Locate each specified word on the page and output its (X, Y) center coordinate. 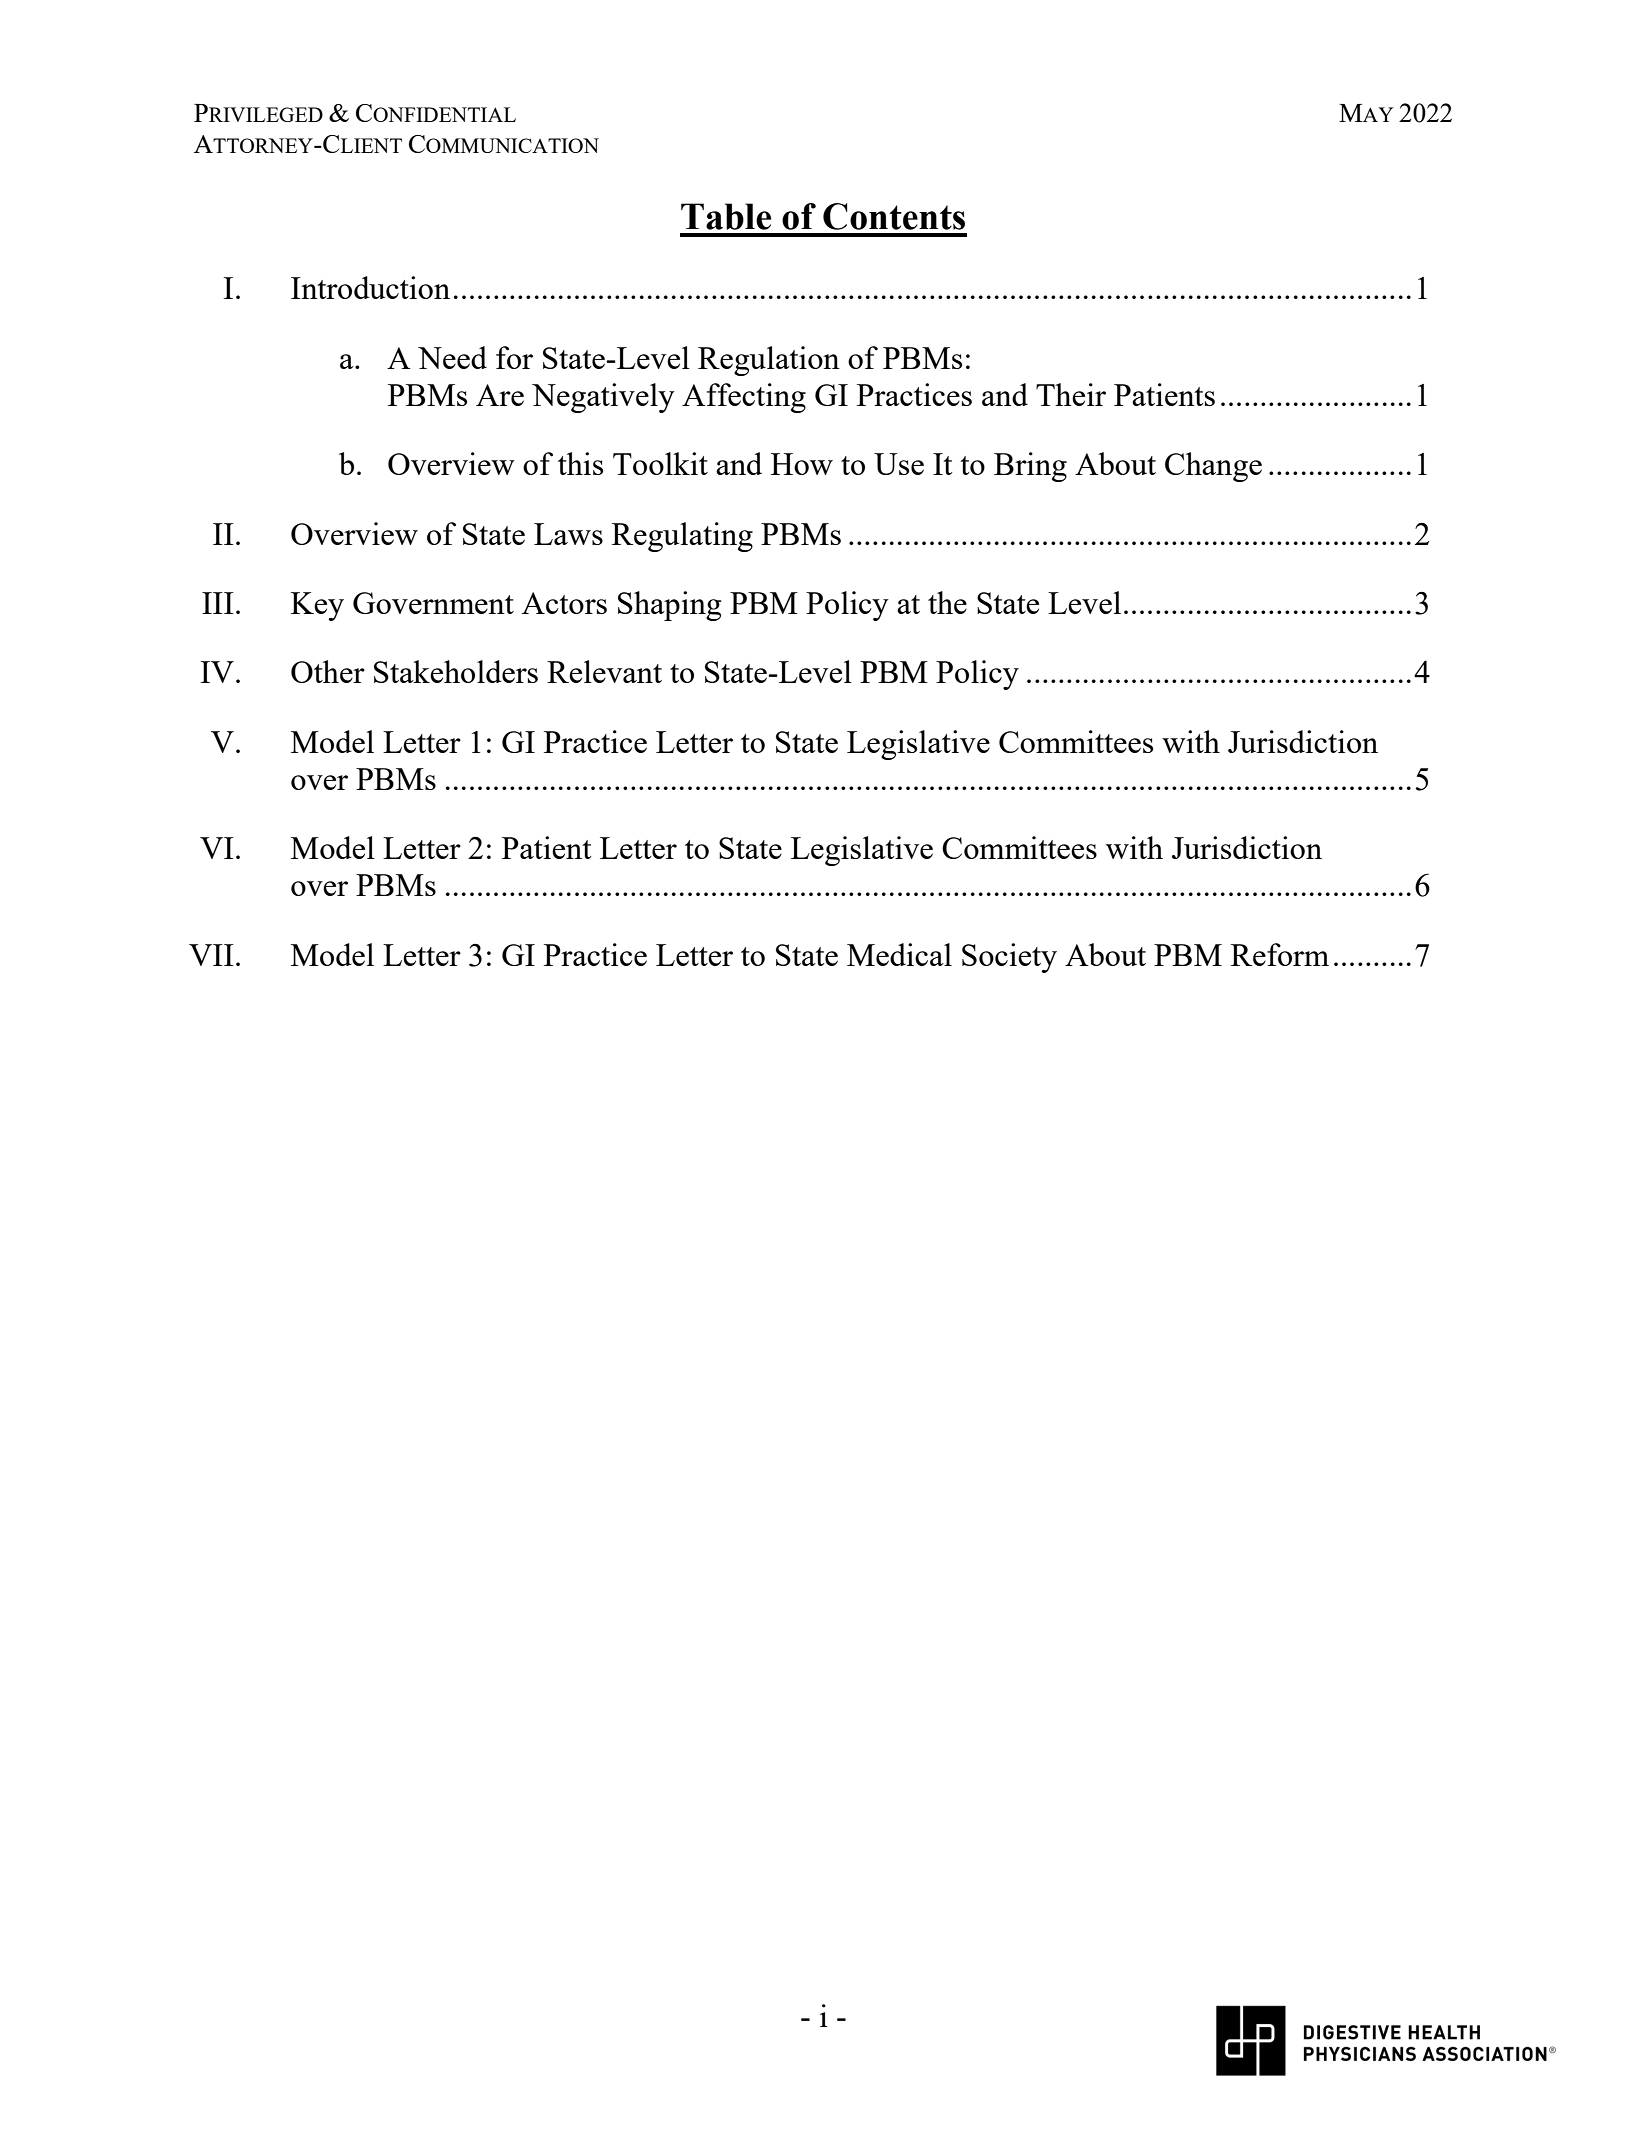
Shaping (669, 606)
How (802, 464)
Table (726, 216)
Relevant (604, 671)
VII (211, 955)
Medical (899, 954)
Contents (894, 216)
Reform (1280, 954)
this (580, 463)
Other (328, 671)
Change (1213, 467)
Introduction (370, 287)
